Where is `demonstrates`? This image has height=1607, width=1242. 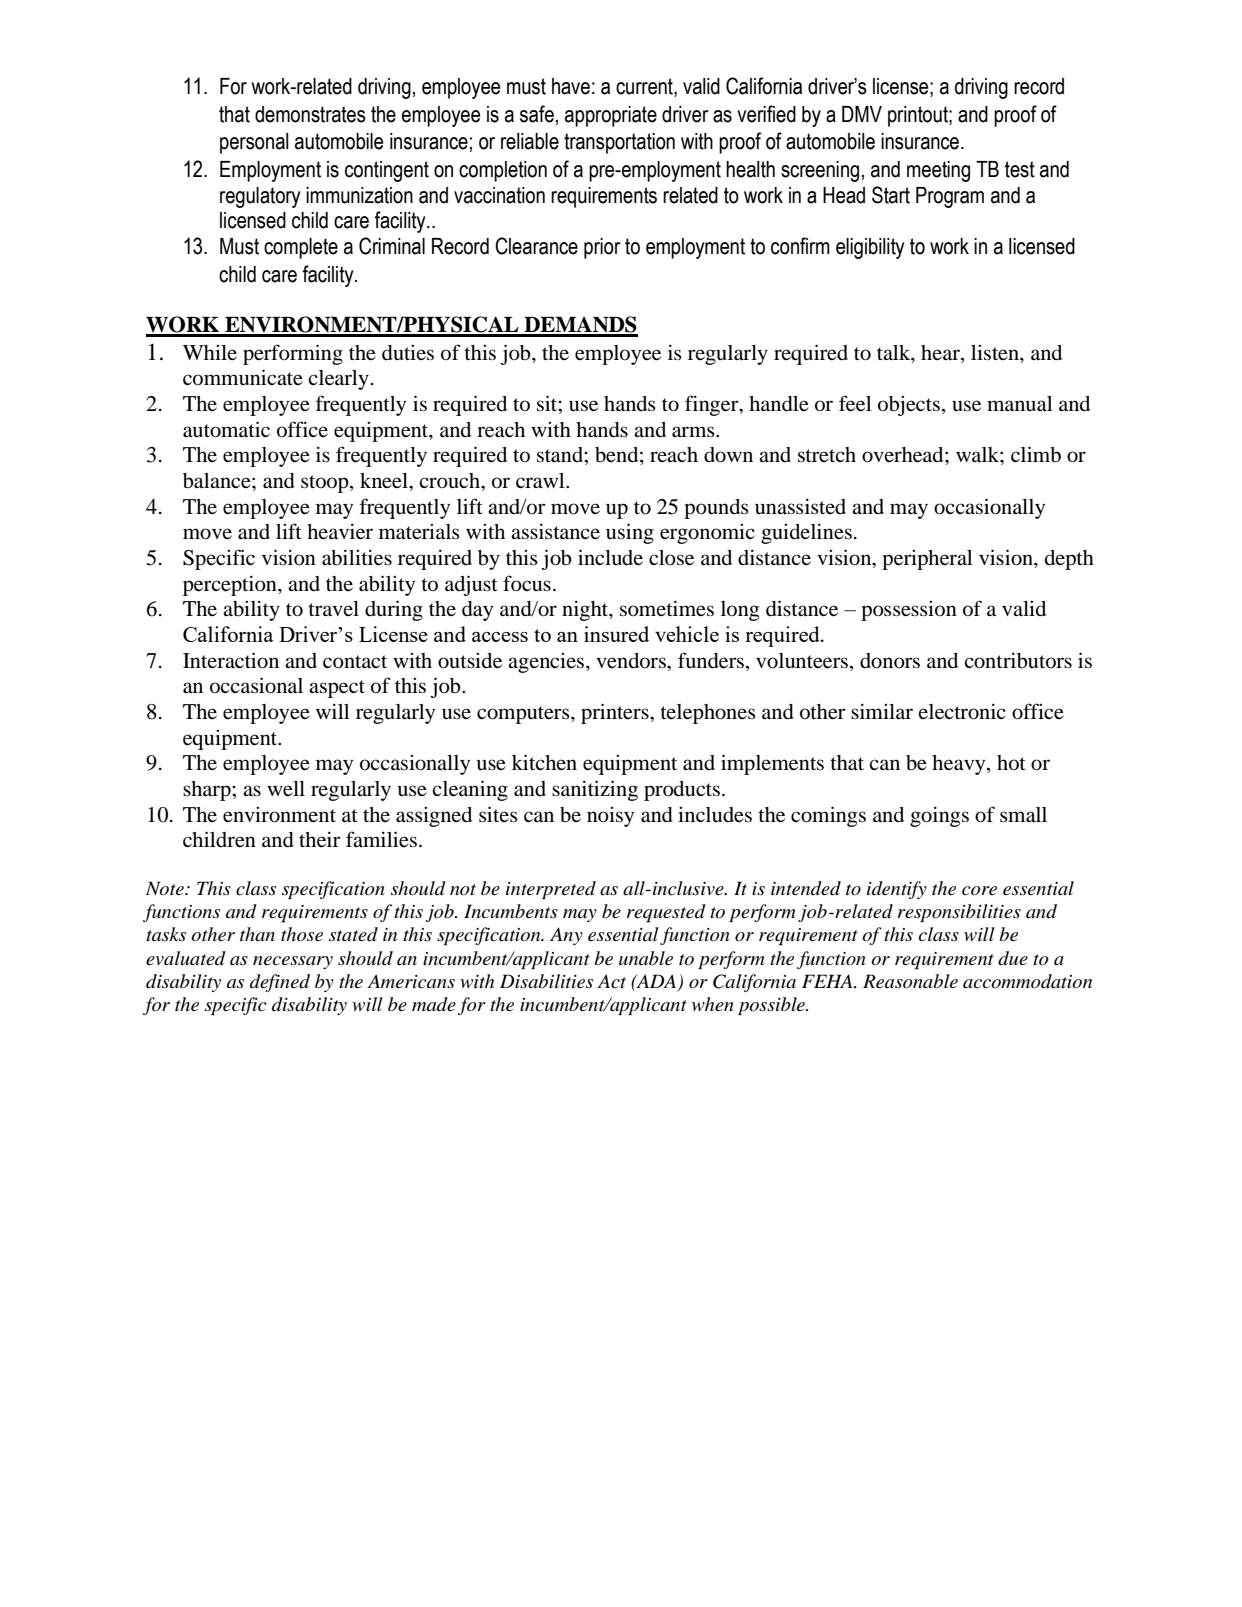 demonstrates is located at coordinates (310, 114).
